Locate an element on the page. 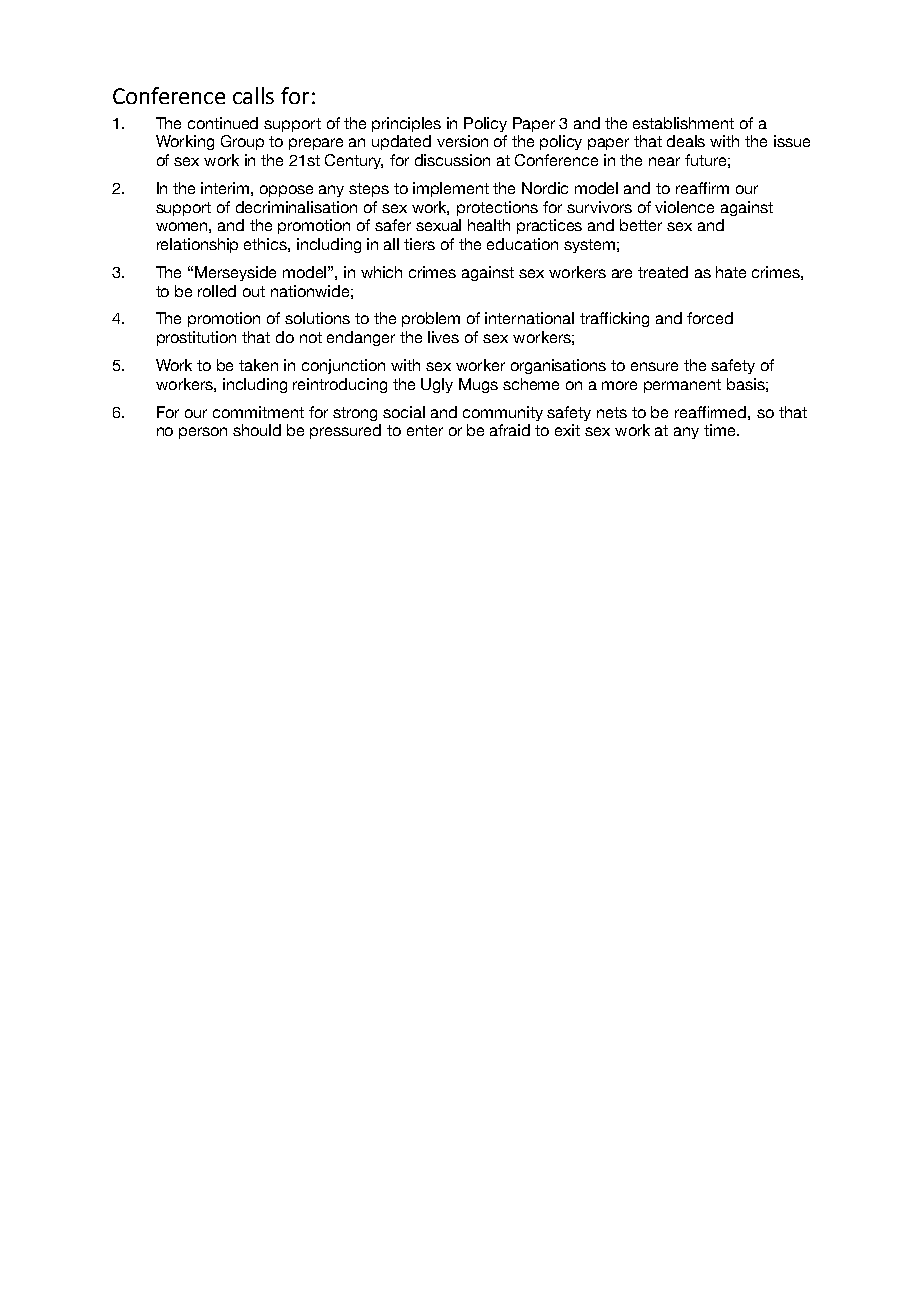 This document has width=924, height=1308. version is located at coordinates (462, 141).
